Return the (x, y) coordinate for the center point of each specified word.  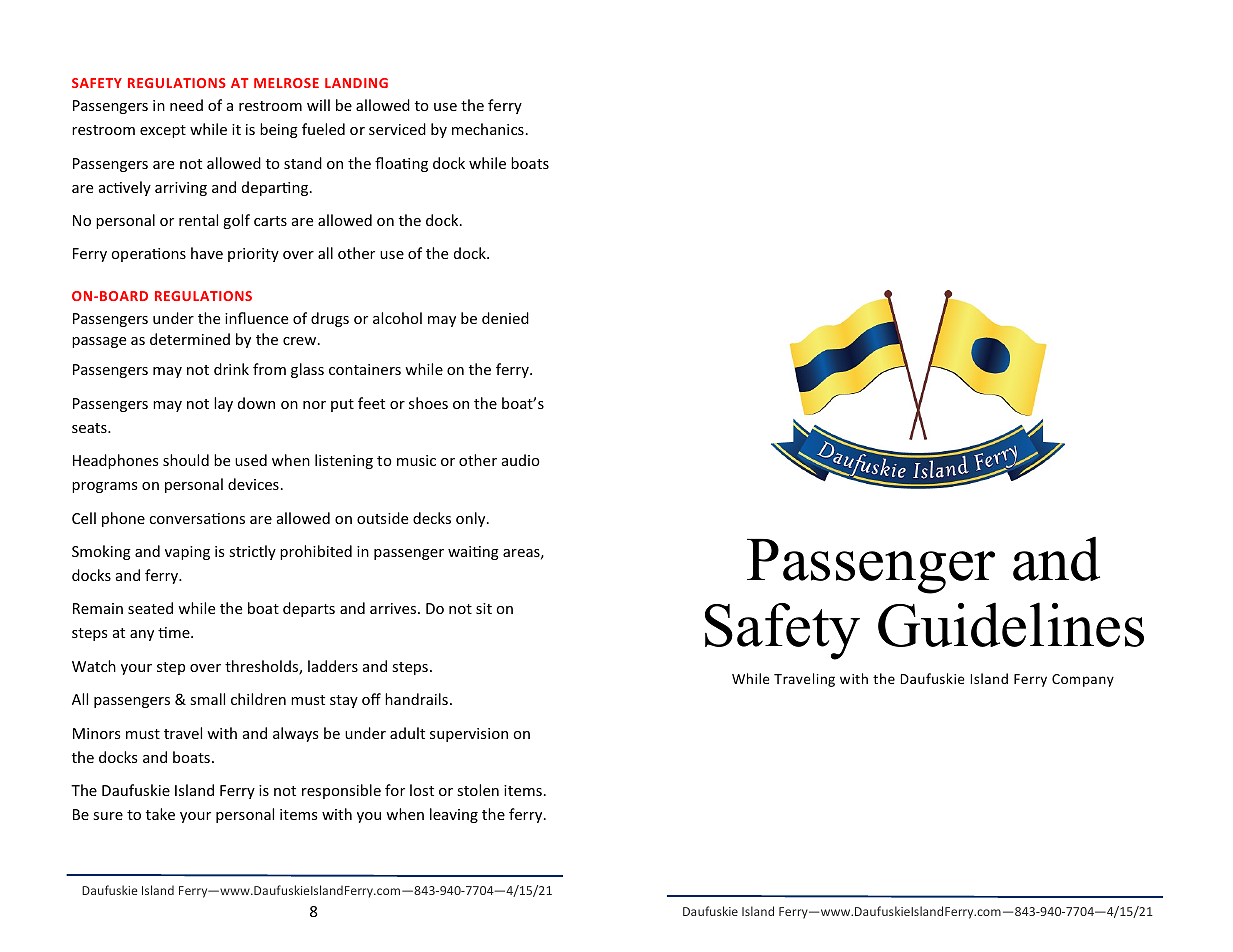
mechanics (488, 129)
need (186, 105)
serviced (397, 129)
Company (1083, 680)
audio (521, 460)
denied (505, 318)
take (160, 814)
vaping (187, 553)
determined (190, 339)
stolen (478, 790)
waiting (473, 553)
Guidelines (1011, 624)
